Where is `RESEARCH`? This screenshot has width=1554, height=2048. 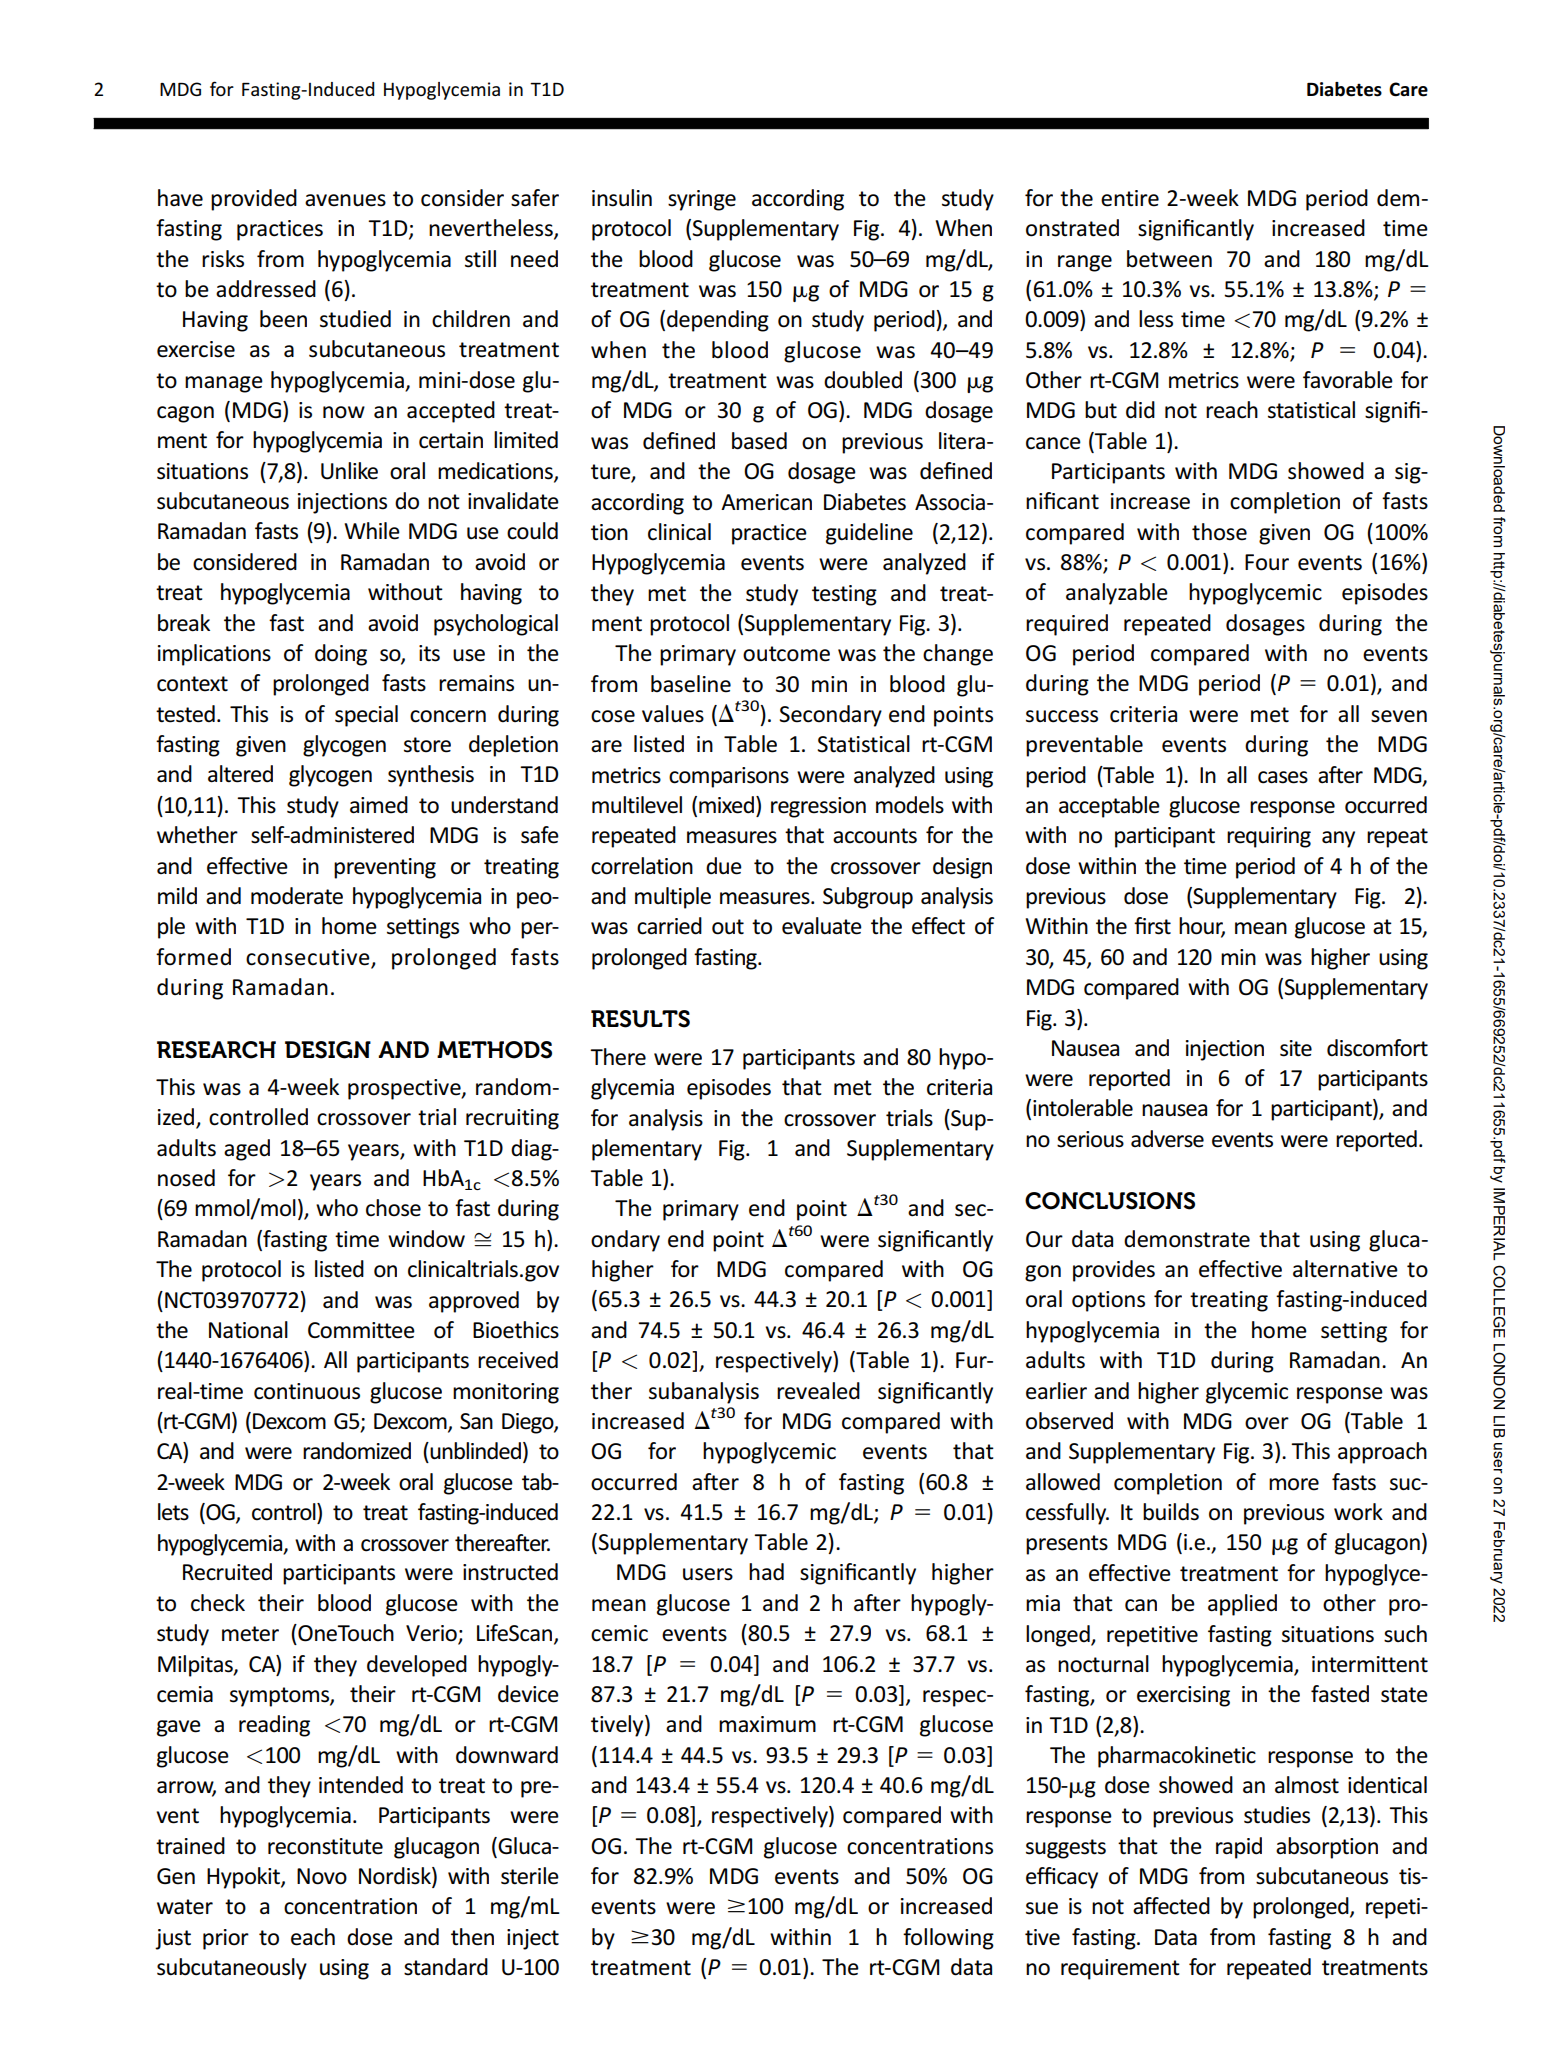
RESEARCH is located at coordinates (216, 1050).
